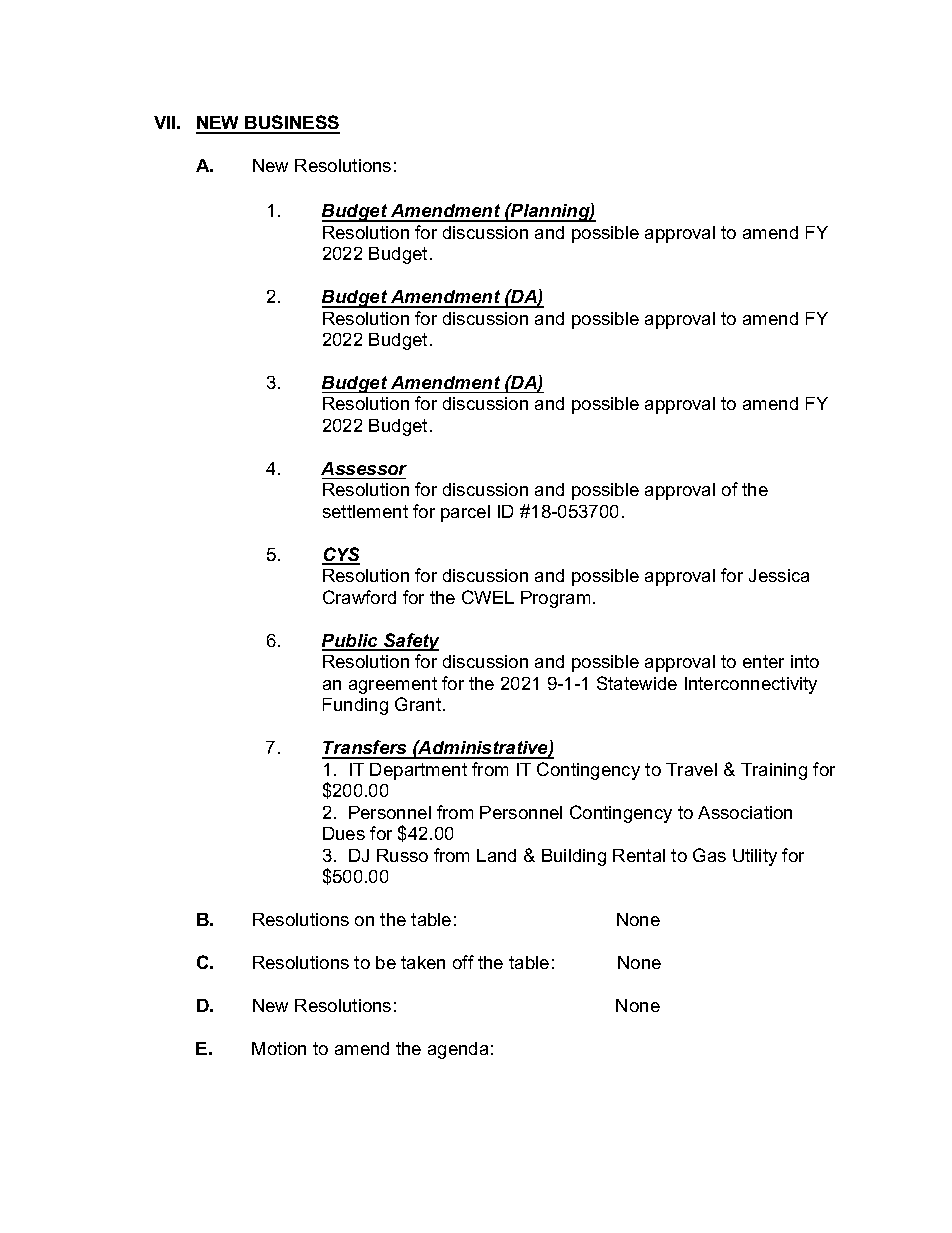 Image resolution: width=952 pixels, height=1233 pixels. Describe the element at coordinates (637, 683) in the screenshot. I see `Statewide` at that location.
